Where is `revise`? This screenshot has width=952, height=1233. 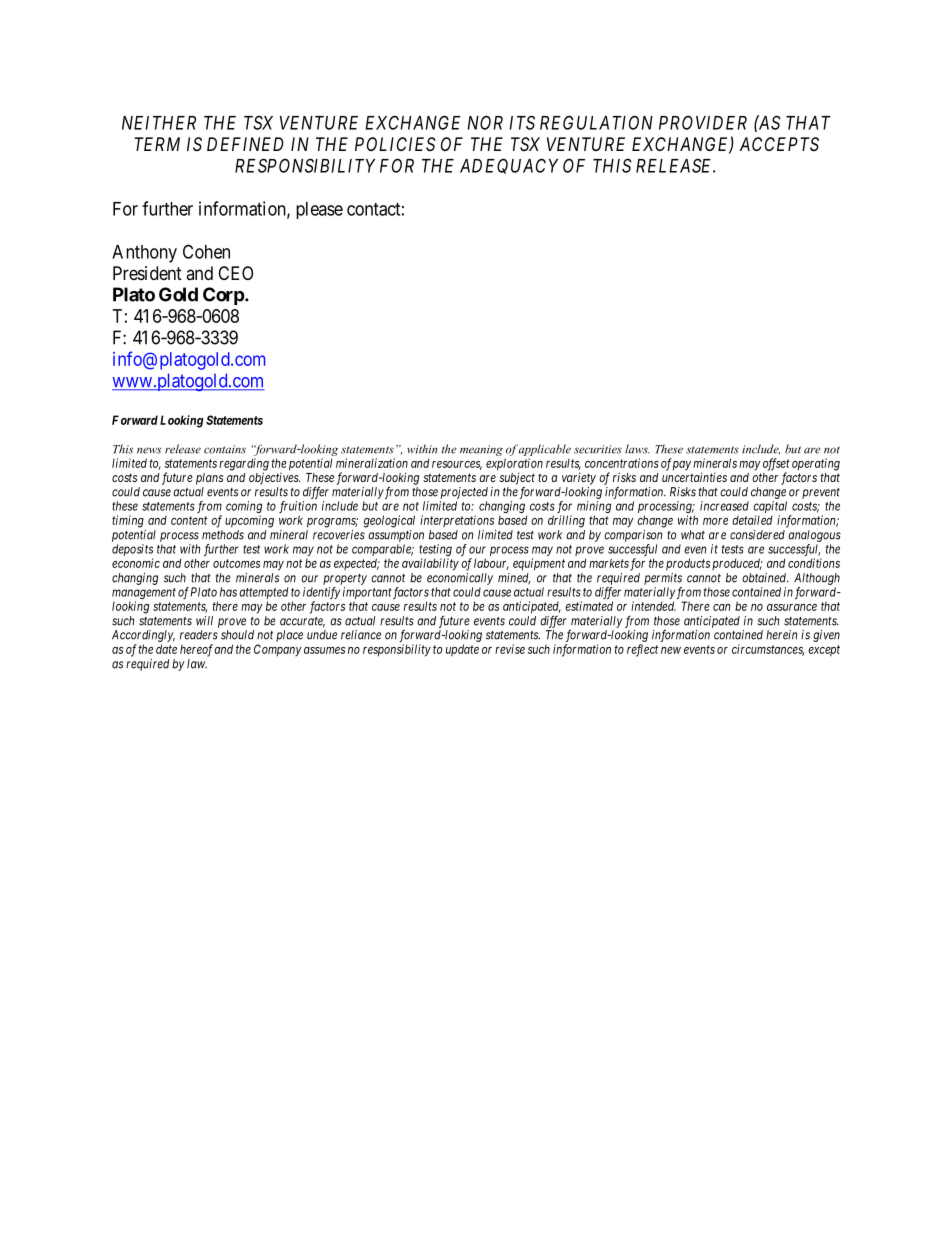
revise is located at coordinates (510, 649).
